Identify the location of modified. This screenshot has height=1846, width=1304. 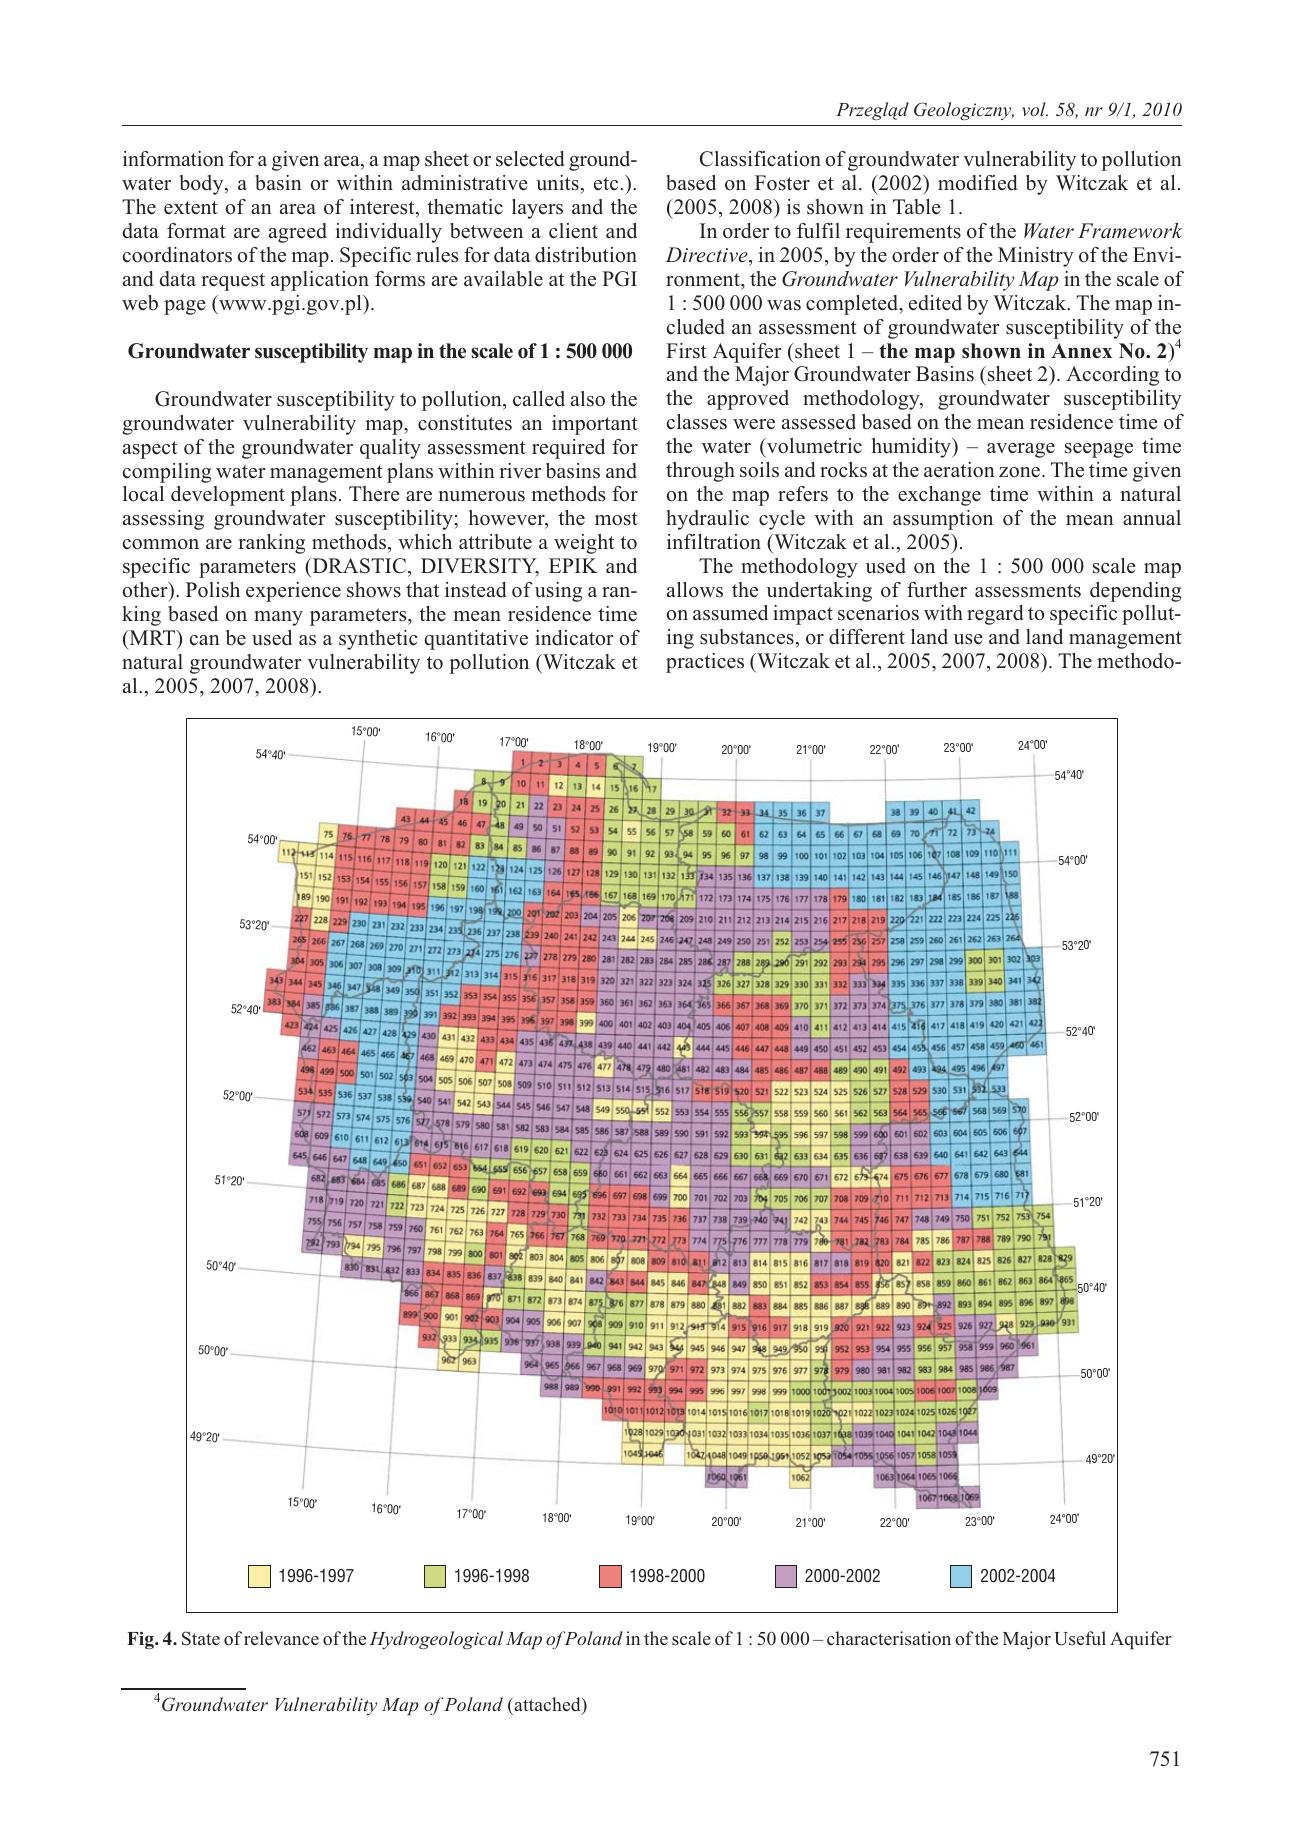
(977, 183).
